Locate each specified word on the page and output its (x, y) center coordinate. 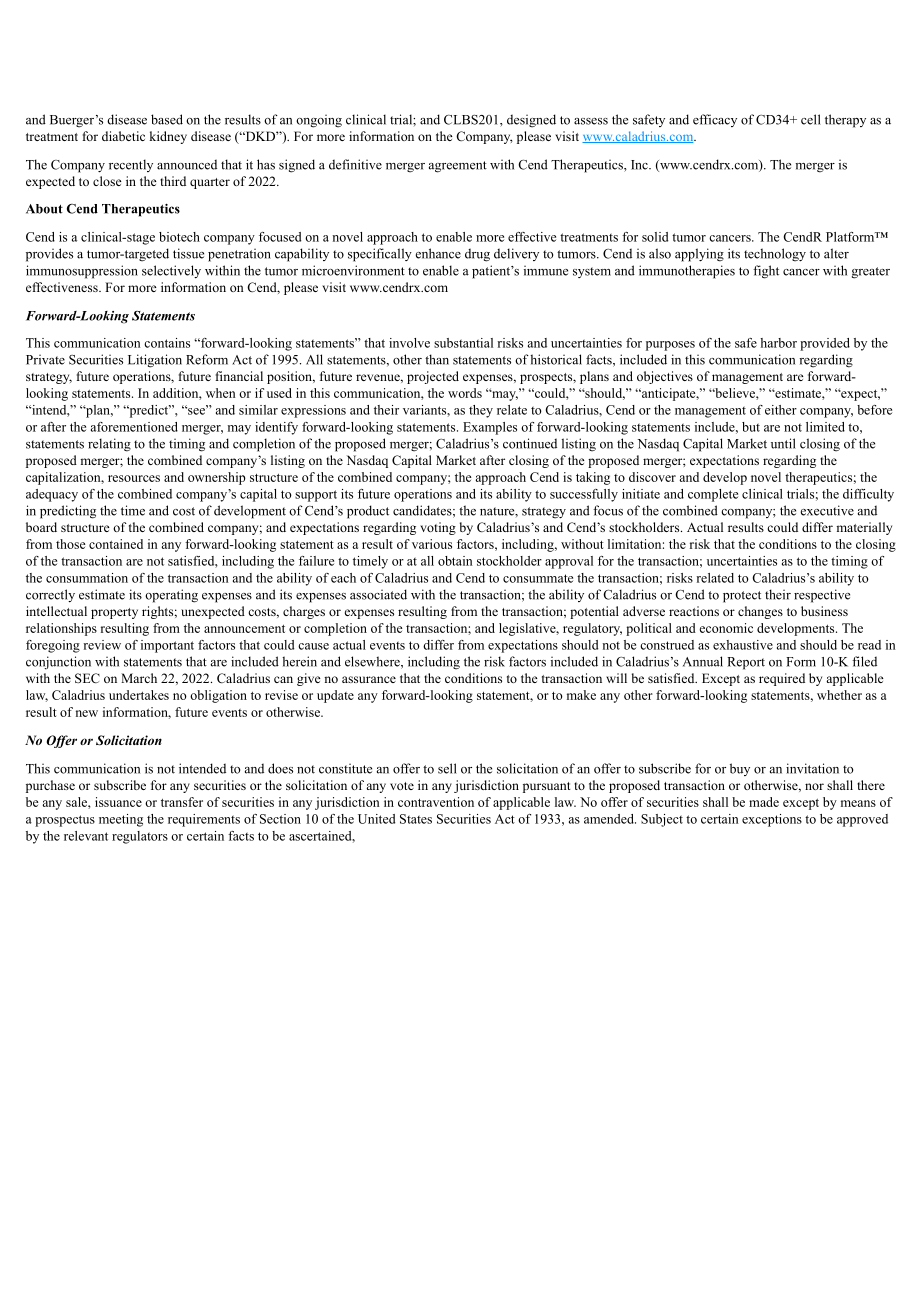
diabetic (123, 136)
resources (134, 478)
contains (167, 343)
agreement (458, 167)
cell (811, 119)
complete (713, 495)
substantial (463, 343)
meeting (121, 820)
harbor (778, 343)
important (167, 646)
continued (530, 443)
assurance (369, 679)
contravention (436, 802)
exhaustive (743, 645)
